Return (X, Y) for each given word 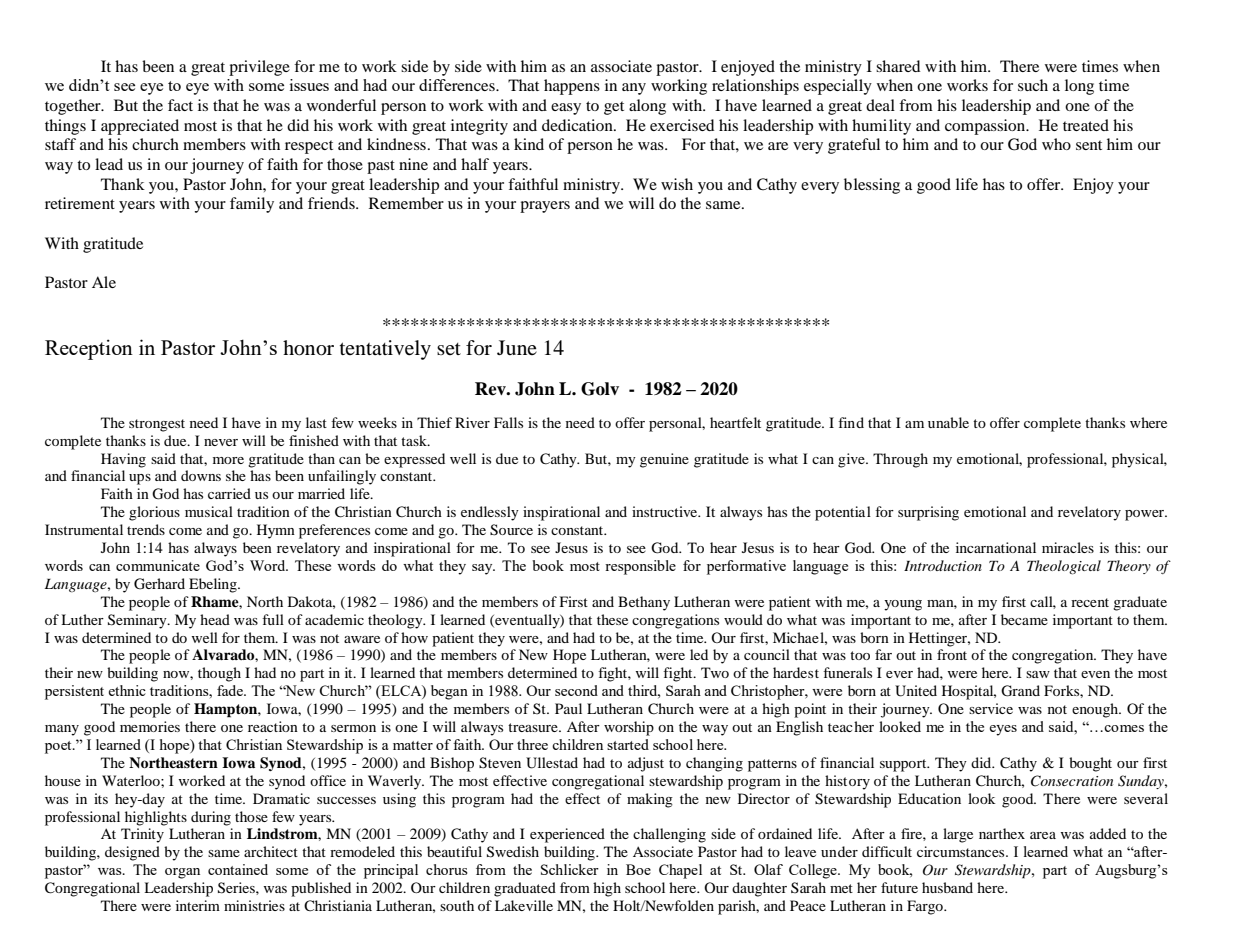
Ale (104, 282)
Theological (1064, 567)
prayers (545, 207)
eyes (1003, 730)
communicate (158, 565)
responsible (640, 567)
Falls (508, 422)
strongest (157, 425)
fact (180, 105)
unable (948, 422)
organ (182, 873)
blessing (872, 186)
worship (629, 728)
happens (572, 87)
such (1033, 85)
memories (150, 726)
